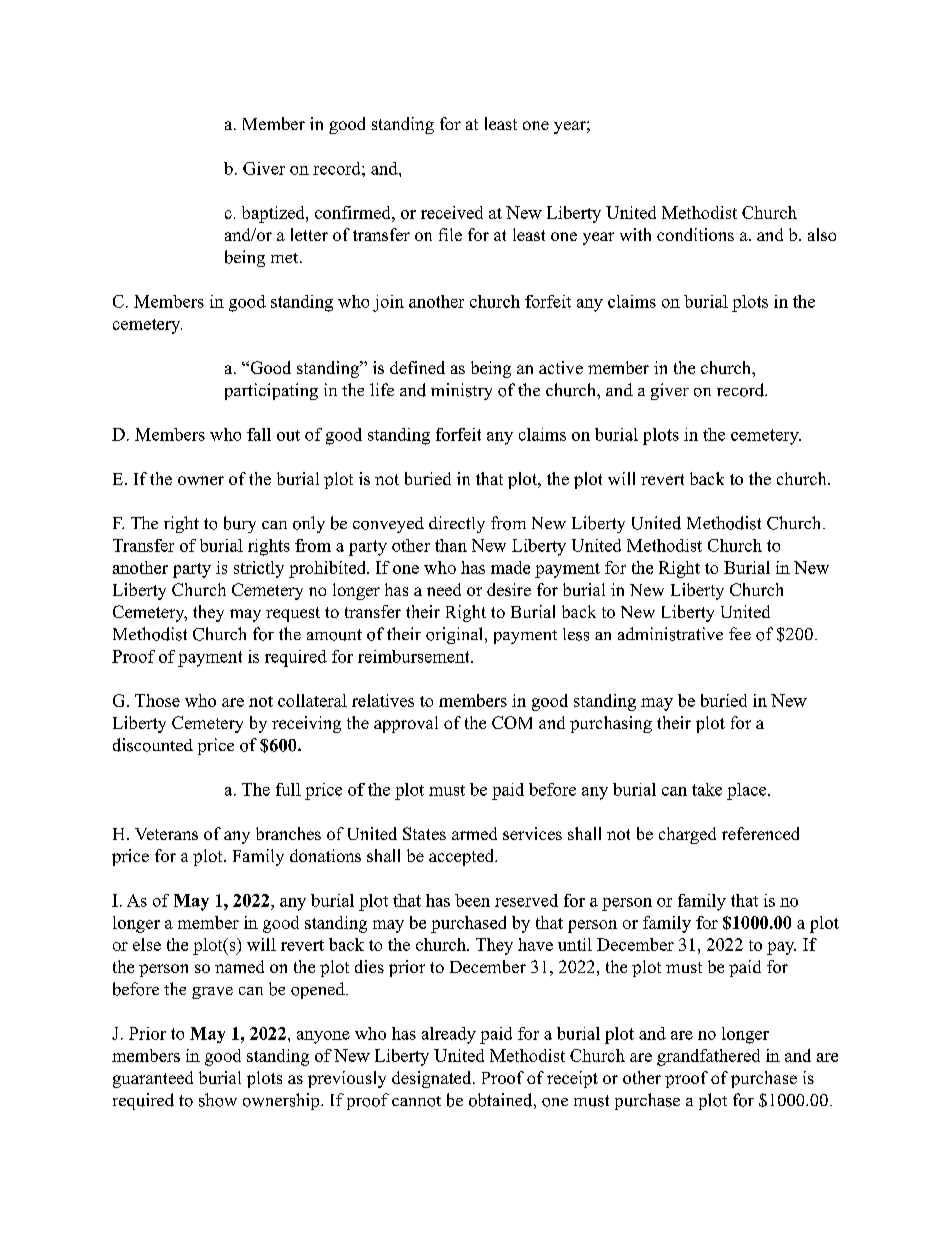 This page has width=952, height=1233. What do you see at coordinates (708, 1057) in the page?
I see `grandfathered` at bounding box center [708, 1057].
